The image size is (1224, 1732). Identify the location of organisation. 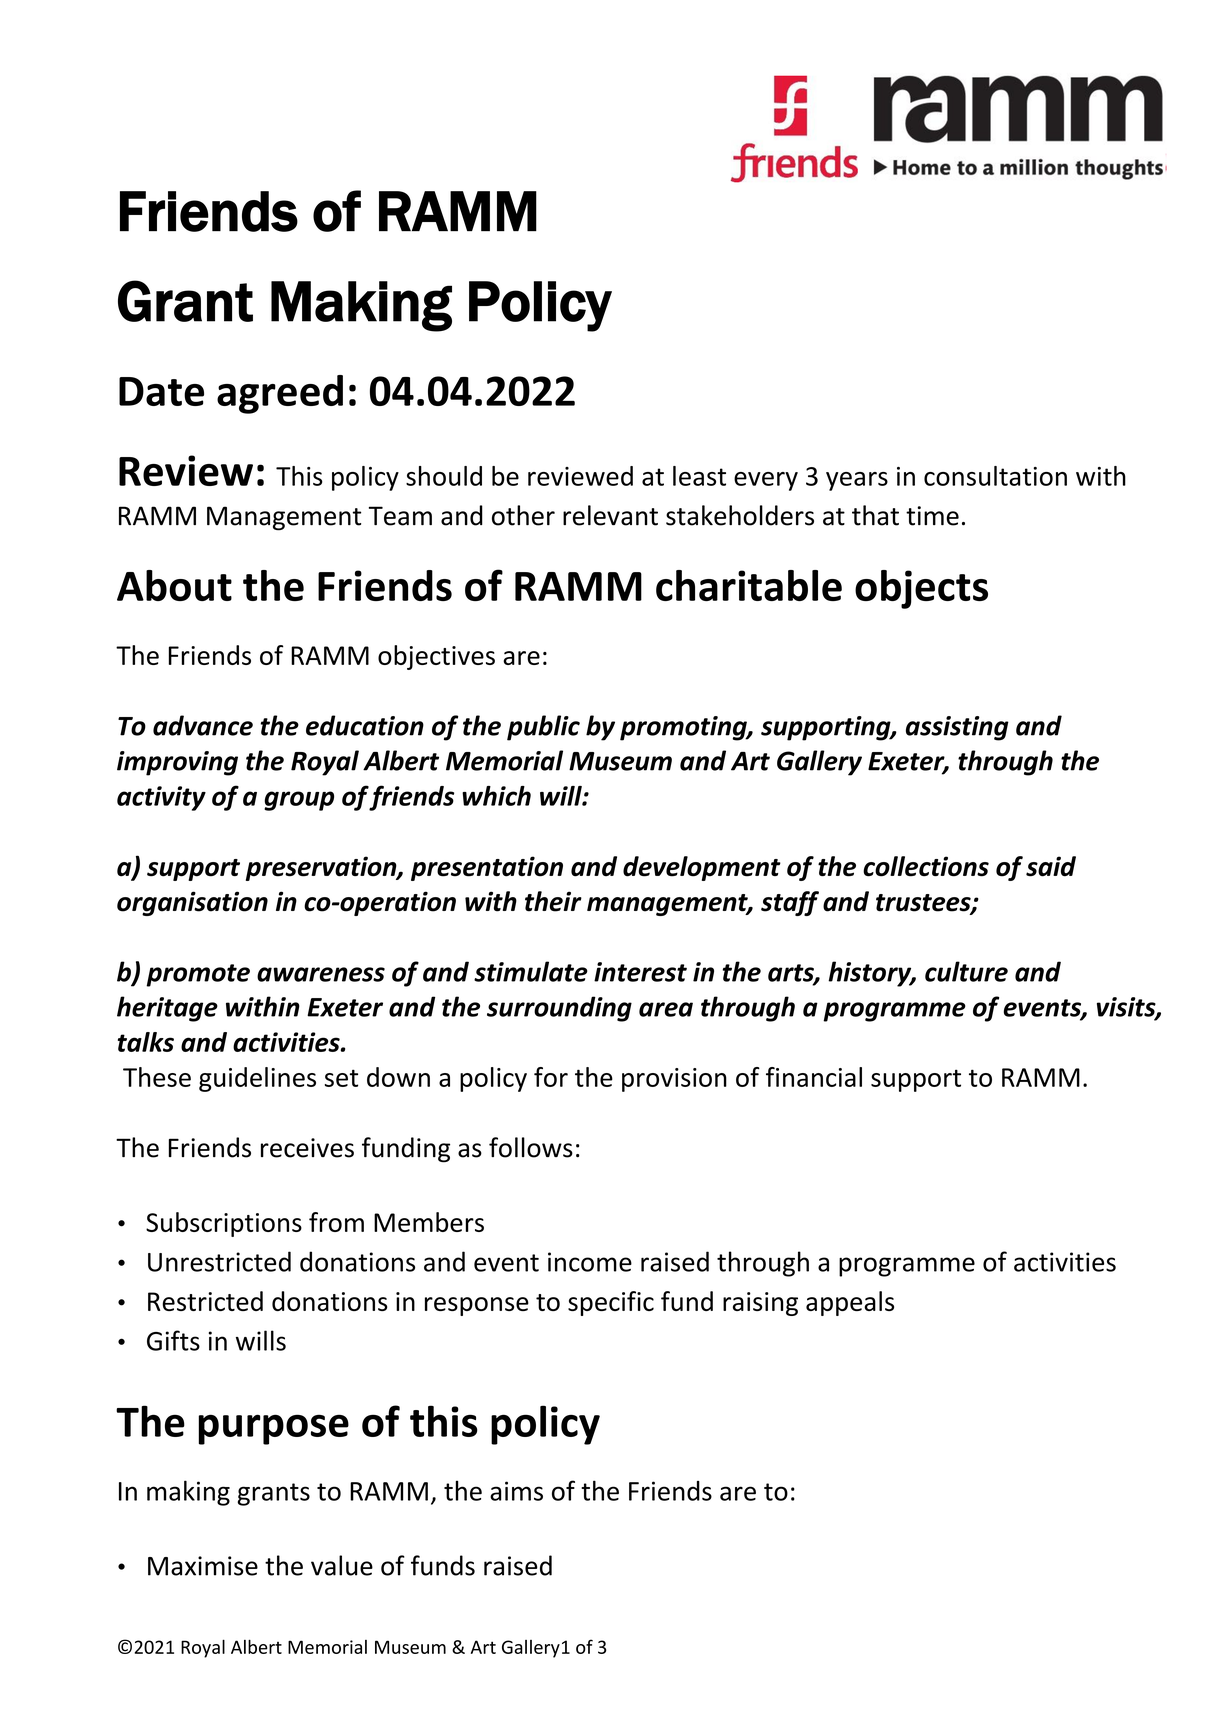
(192, 903).
